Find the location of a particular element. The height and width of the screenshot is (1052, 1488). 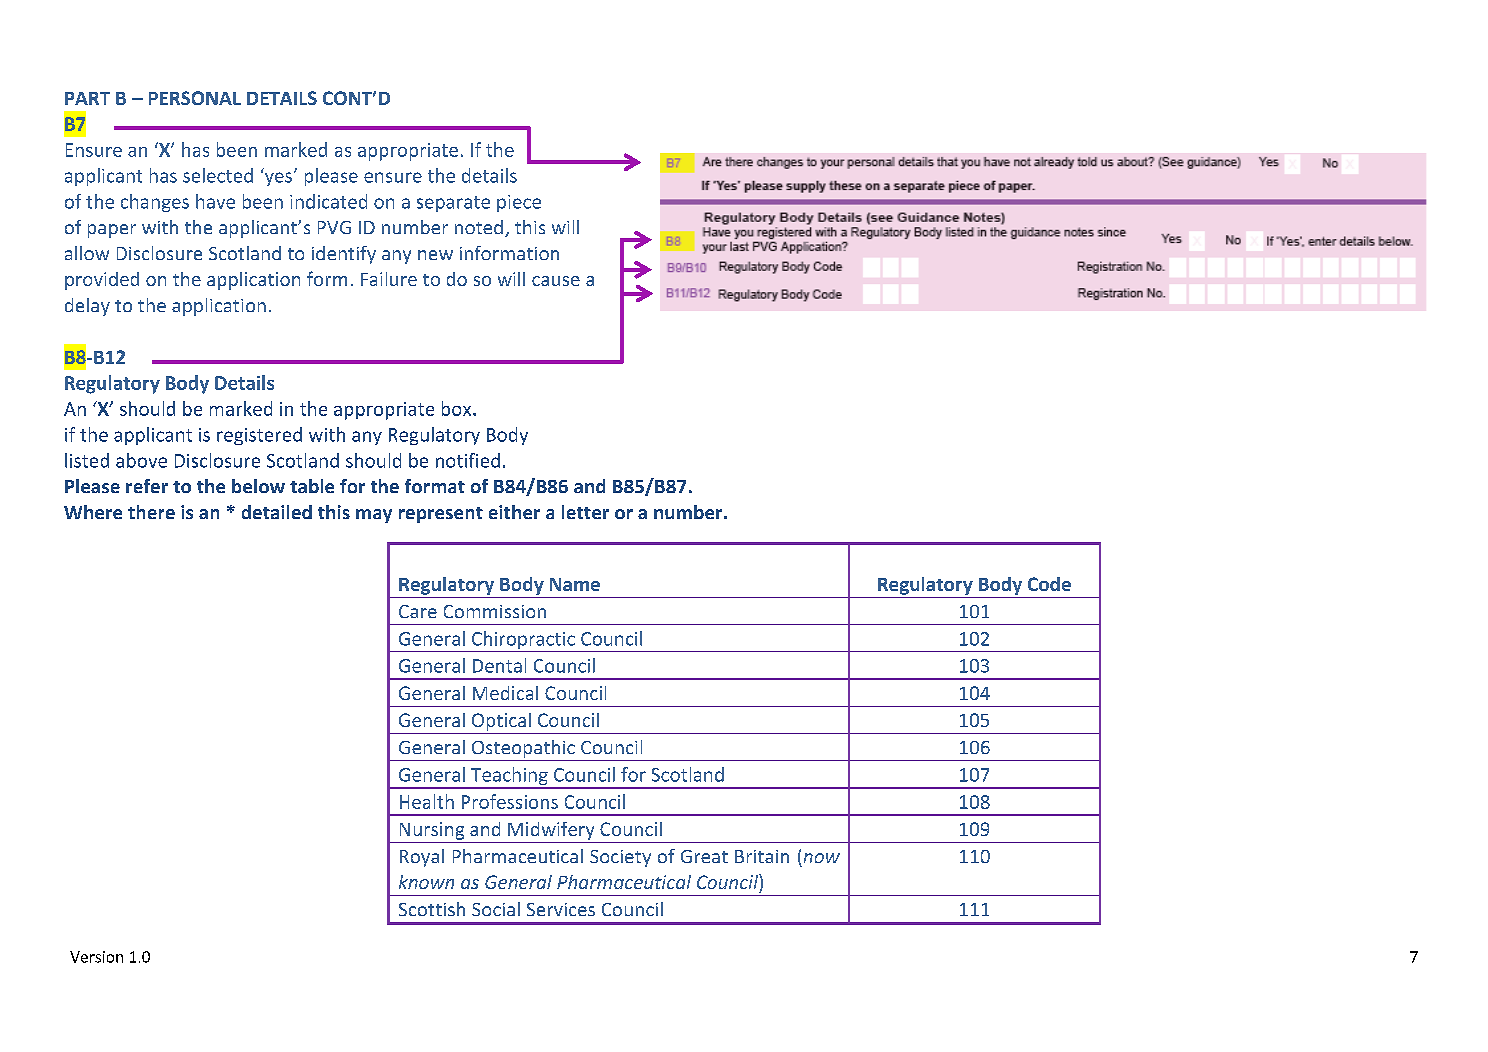

PERSONAL is located at coordinates (195, 98).
